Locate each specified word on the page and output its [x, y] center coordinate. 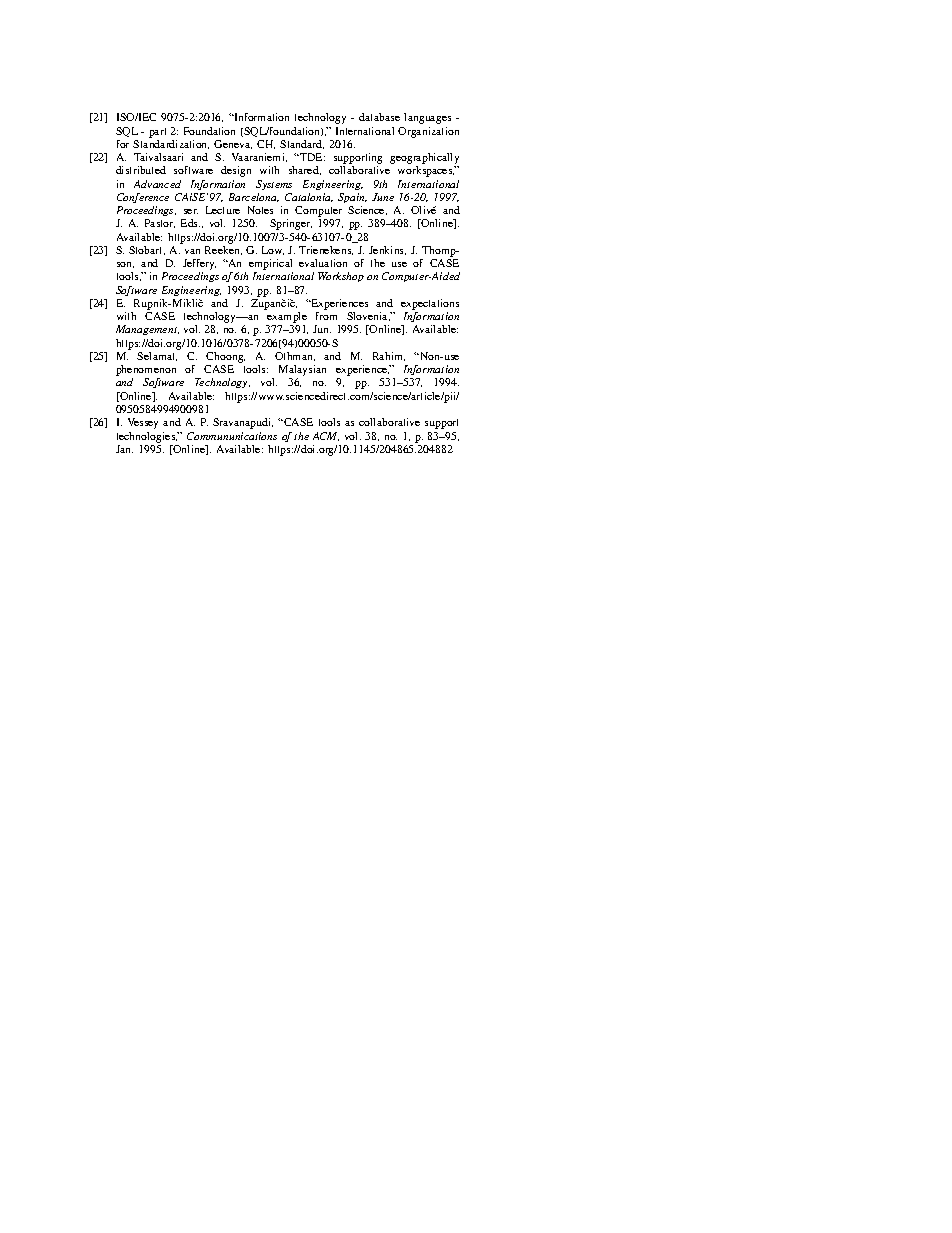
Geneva [233, 144]
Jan [124, 449]
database [379, 117]
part [157, 133]
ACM [326, 436]
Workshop [341, 277]
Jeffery [199, 266]
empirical [271, 266]
